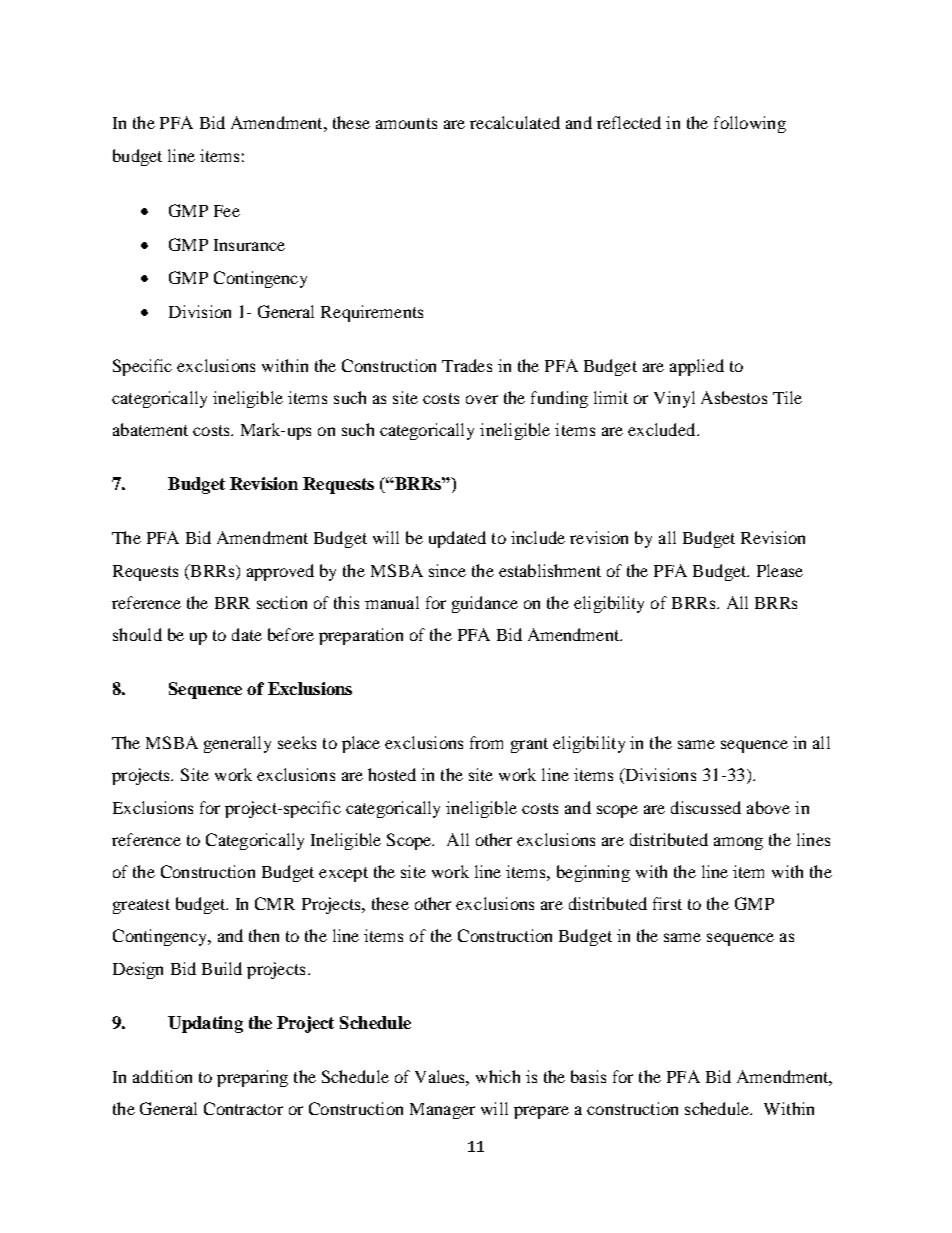 This screenshot has height=1233, width=952. Describe the element at coordinates (282, 602) in the screenshot. I see `section` at that location.
